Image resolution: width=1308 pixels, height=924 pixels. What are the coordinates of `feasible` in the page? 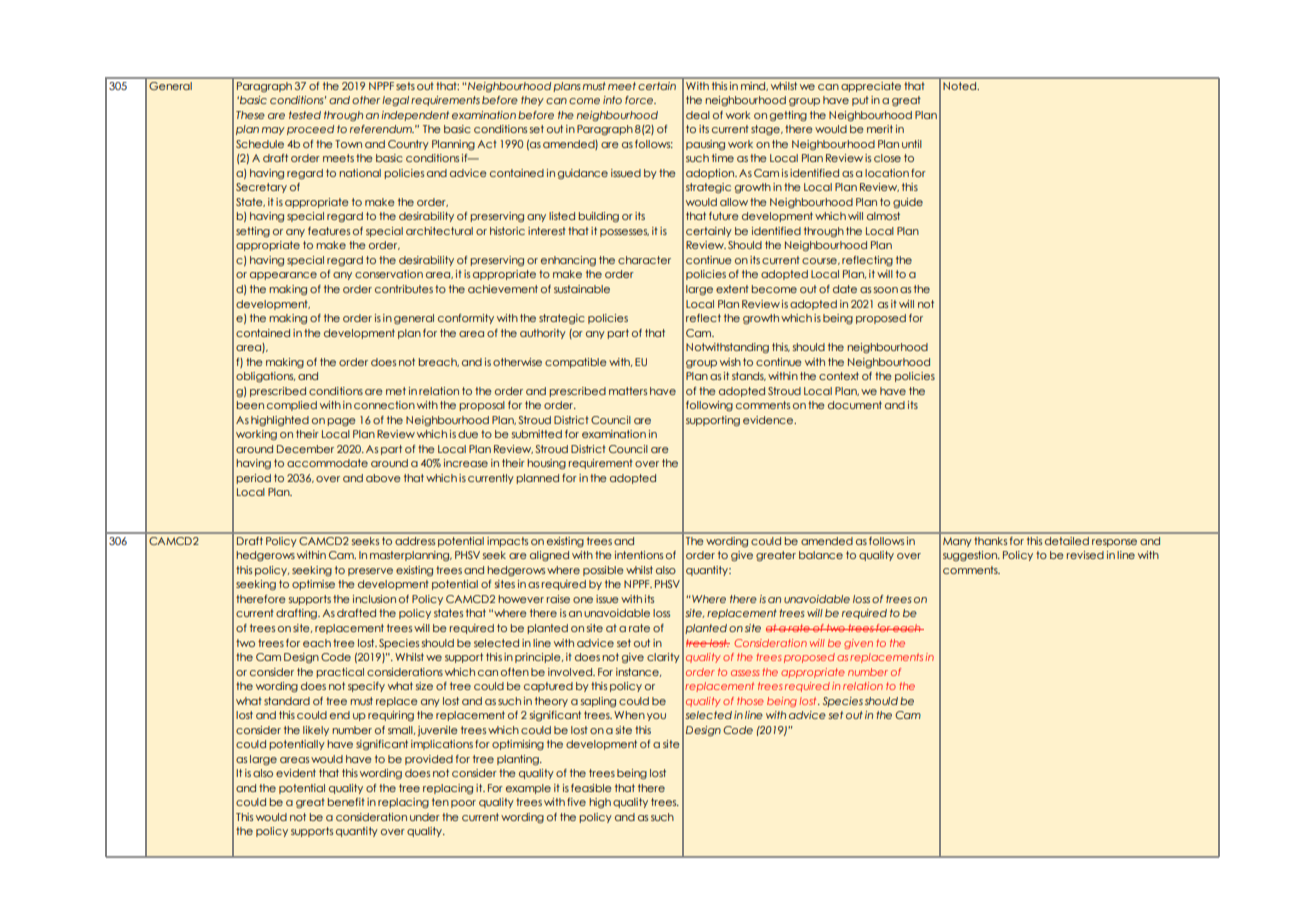 It's located at (591, 788).
